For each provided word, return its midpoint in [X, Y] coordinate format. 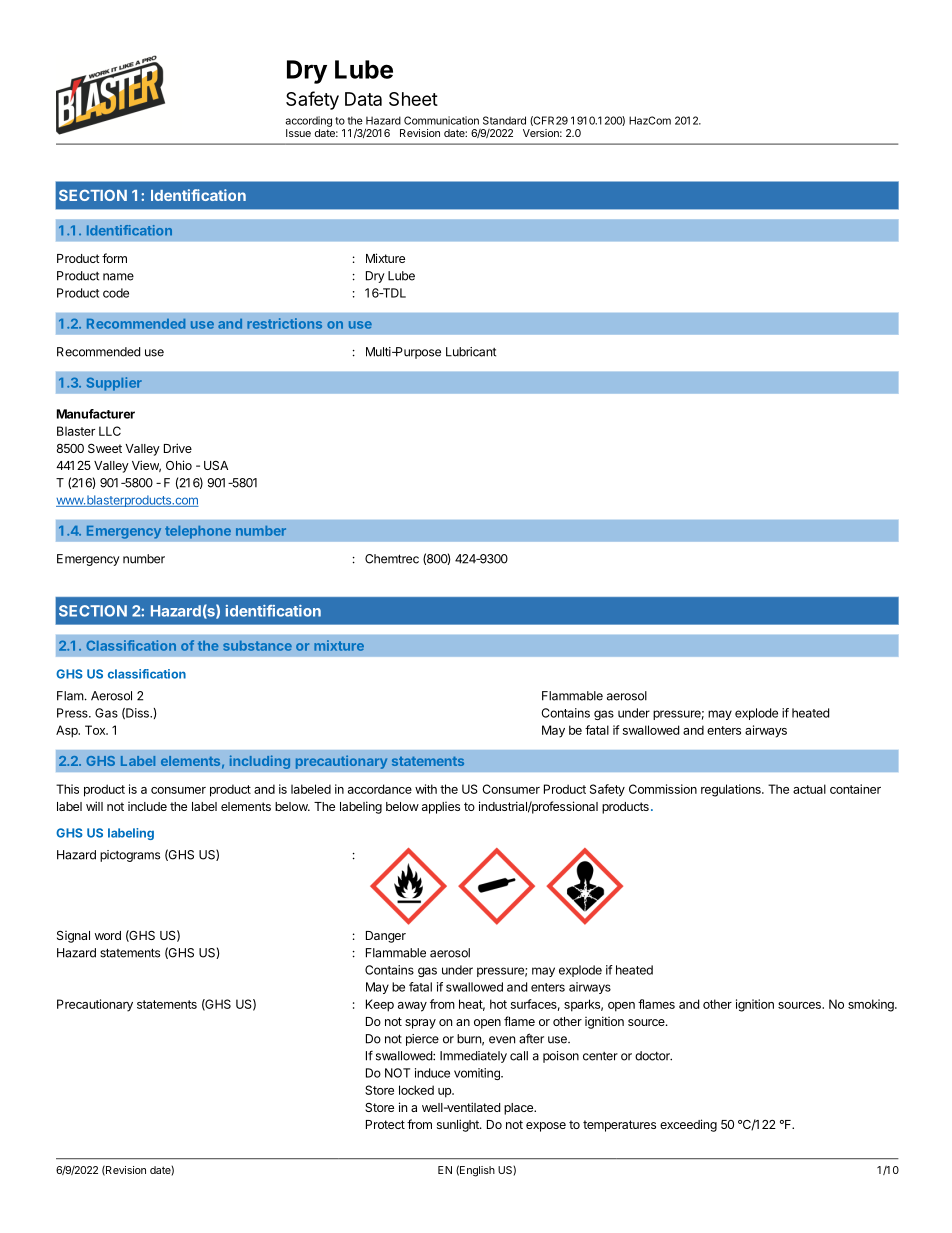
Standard [504, 120]
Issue [298, 133]
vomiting [478, 1074]
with [426, 789]
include [147, 806]
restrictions [284, 323]
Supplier [114, 384]
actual [809, 789]
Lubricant [471, 352]
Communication [441, 120]
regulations [732, 790]
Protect [385, 1124]
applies [441, 808]
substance [257, 646]
